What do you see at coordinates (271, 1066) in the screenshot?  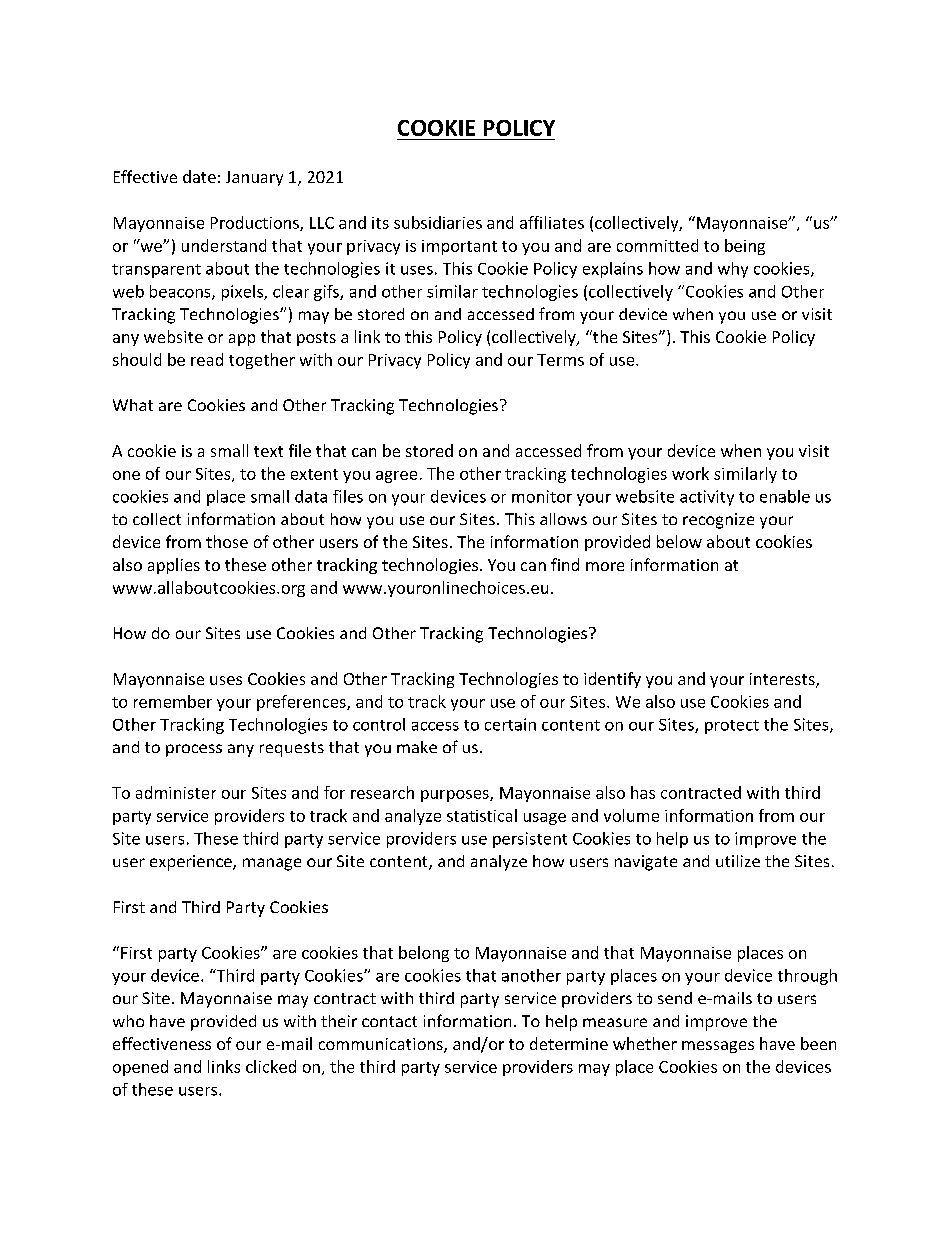 I see `clicked` at bounding box center [271, 1066].
